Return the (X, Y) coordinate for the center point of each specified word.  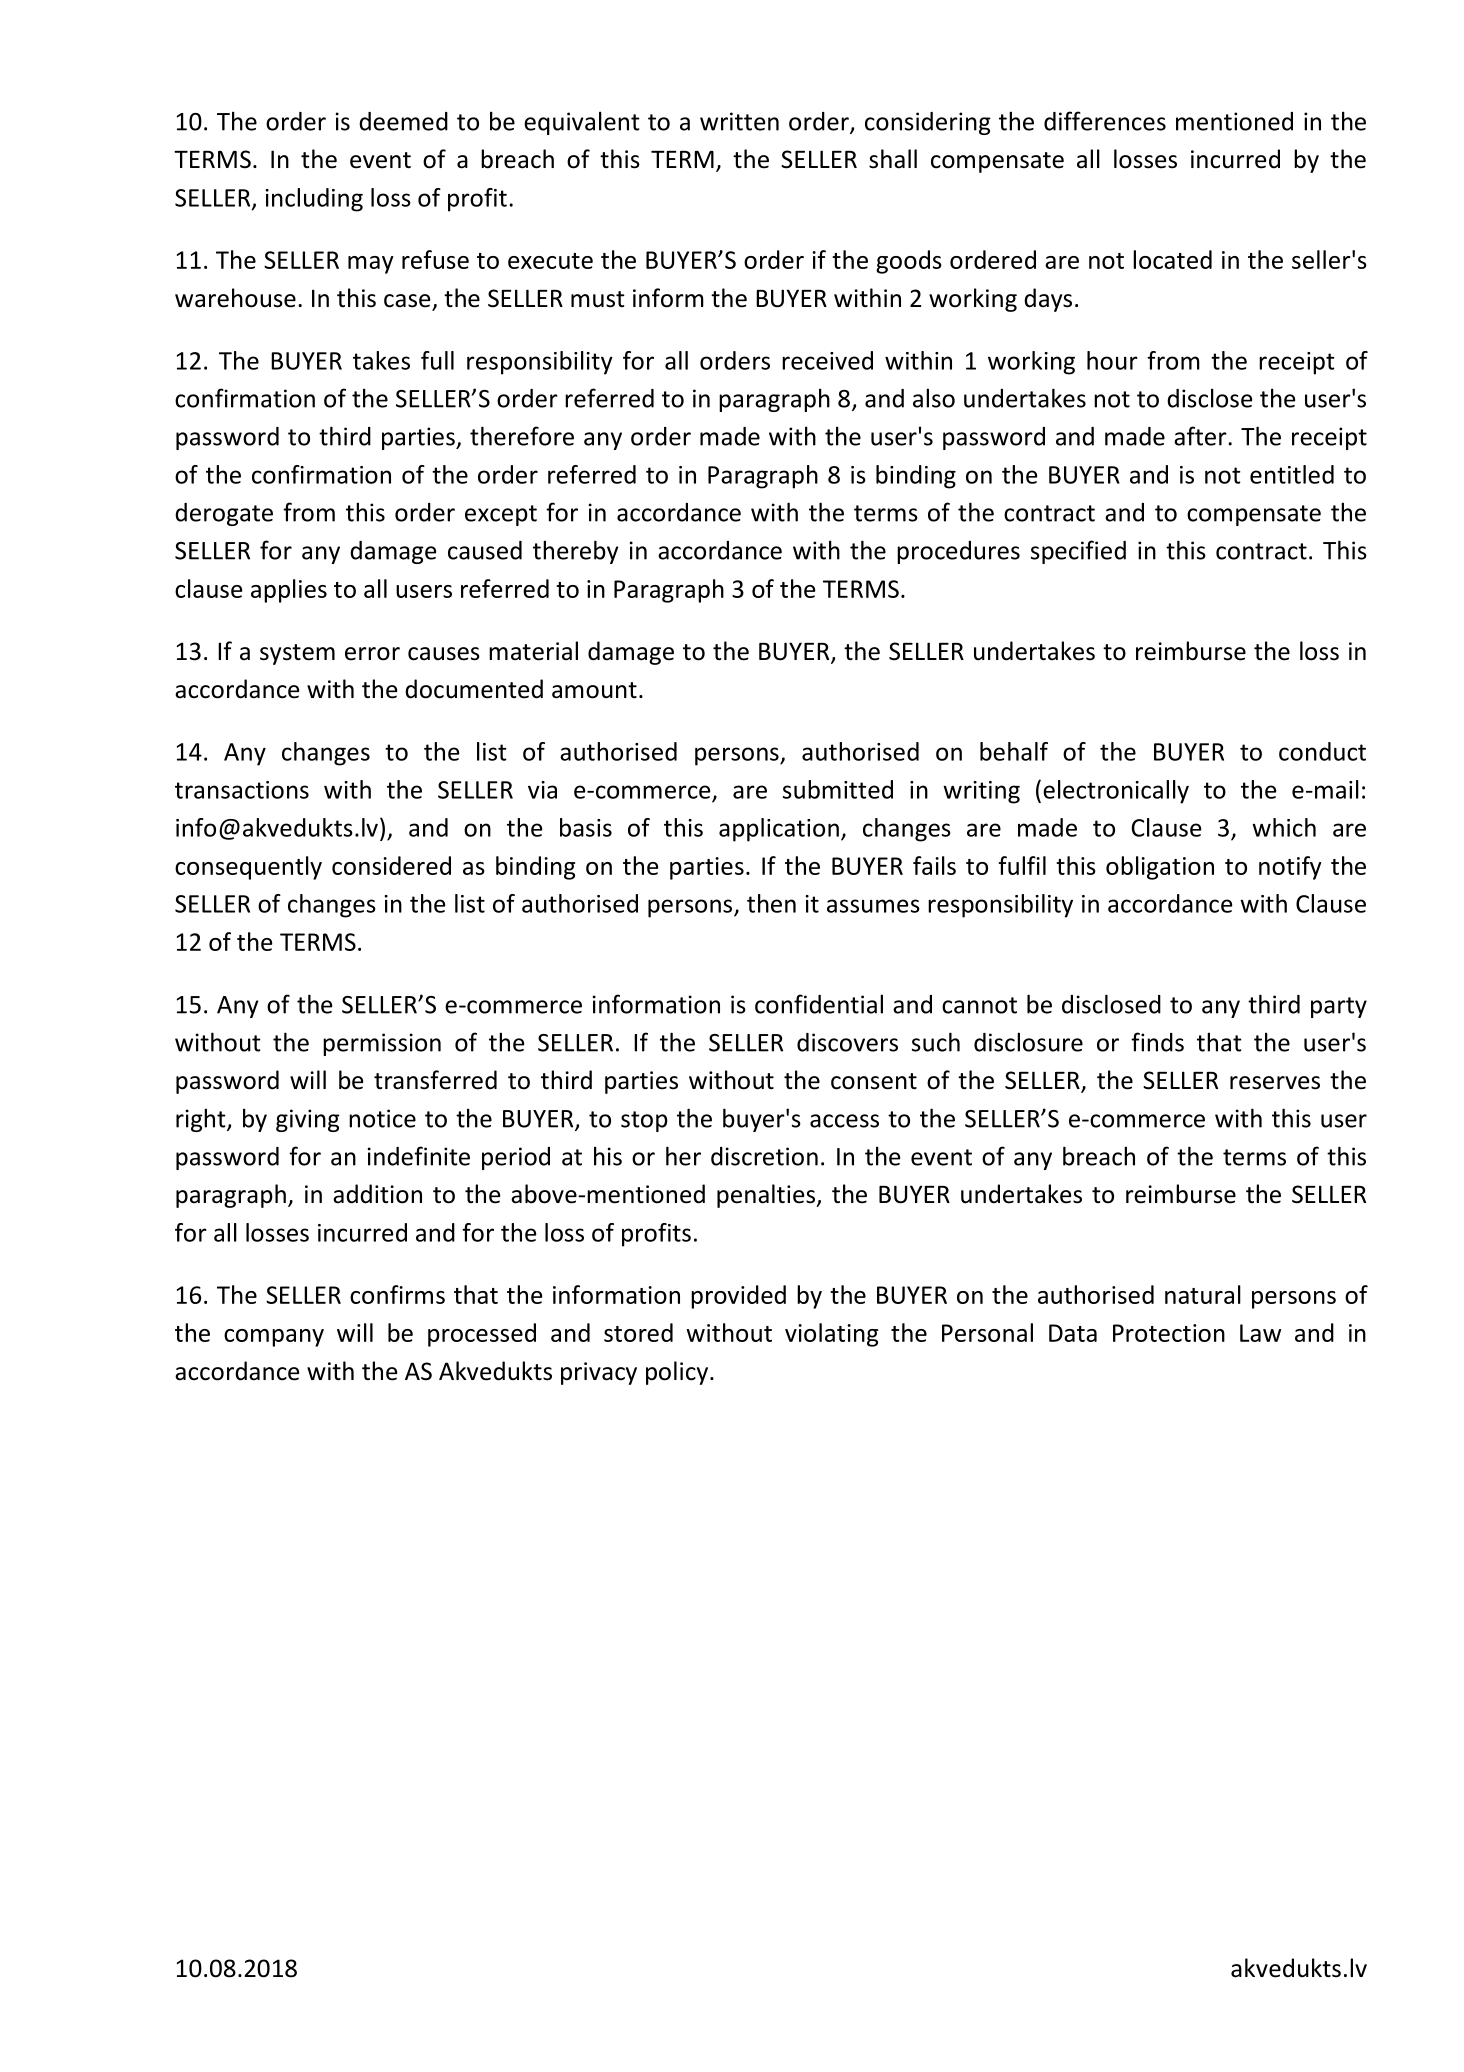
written (739, 121)
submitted (838, 789)
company (274, 1338)
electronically (1116, 792)
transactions (242, 790)
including (314, 200)
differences (1105, 121)
